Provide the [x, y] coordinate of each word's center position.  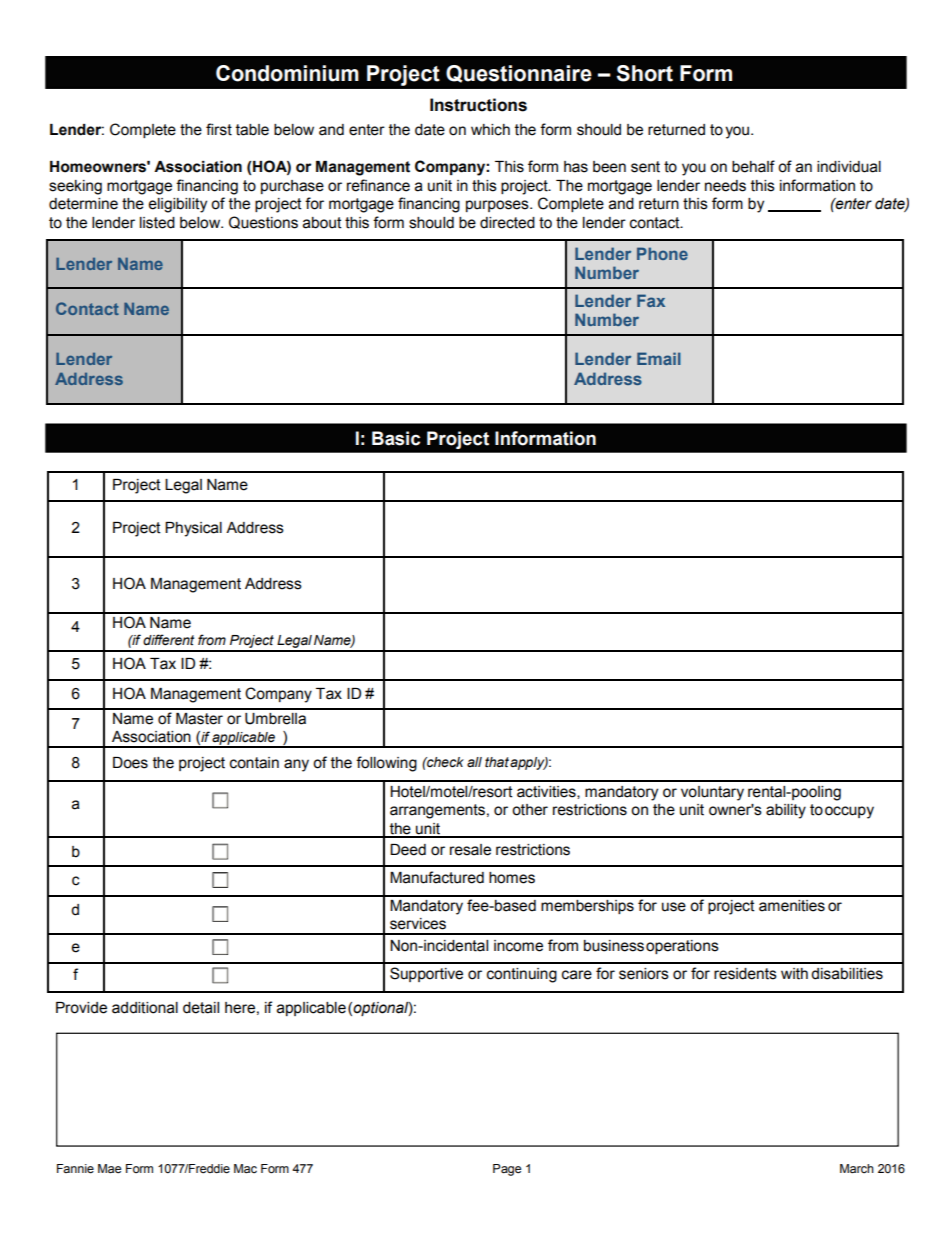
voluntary [712, 793]
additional [145, 1008]
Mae [109, 1169]
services [418, 924]
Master [199, 719]
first [219, 129]
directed [507, 223]
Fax [651, 300]
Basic [396, 438]
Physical [193, 529]
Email [659, 358]
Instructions [478, 105]
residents [745, 974]
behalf [753, 166]
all [474, 762]
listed [157, 223]
